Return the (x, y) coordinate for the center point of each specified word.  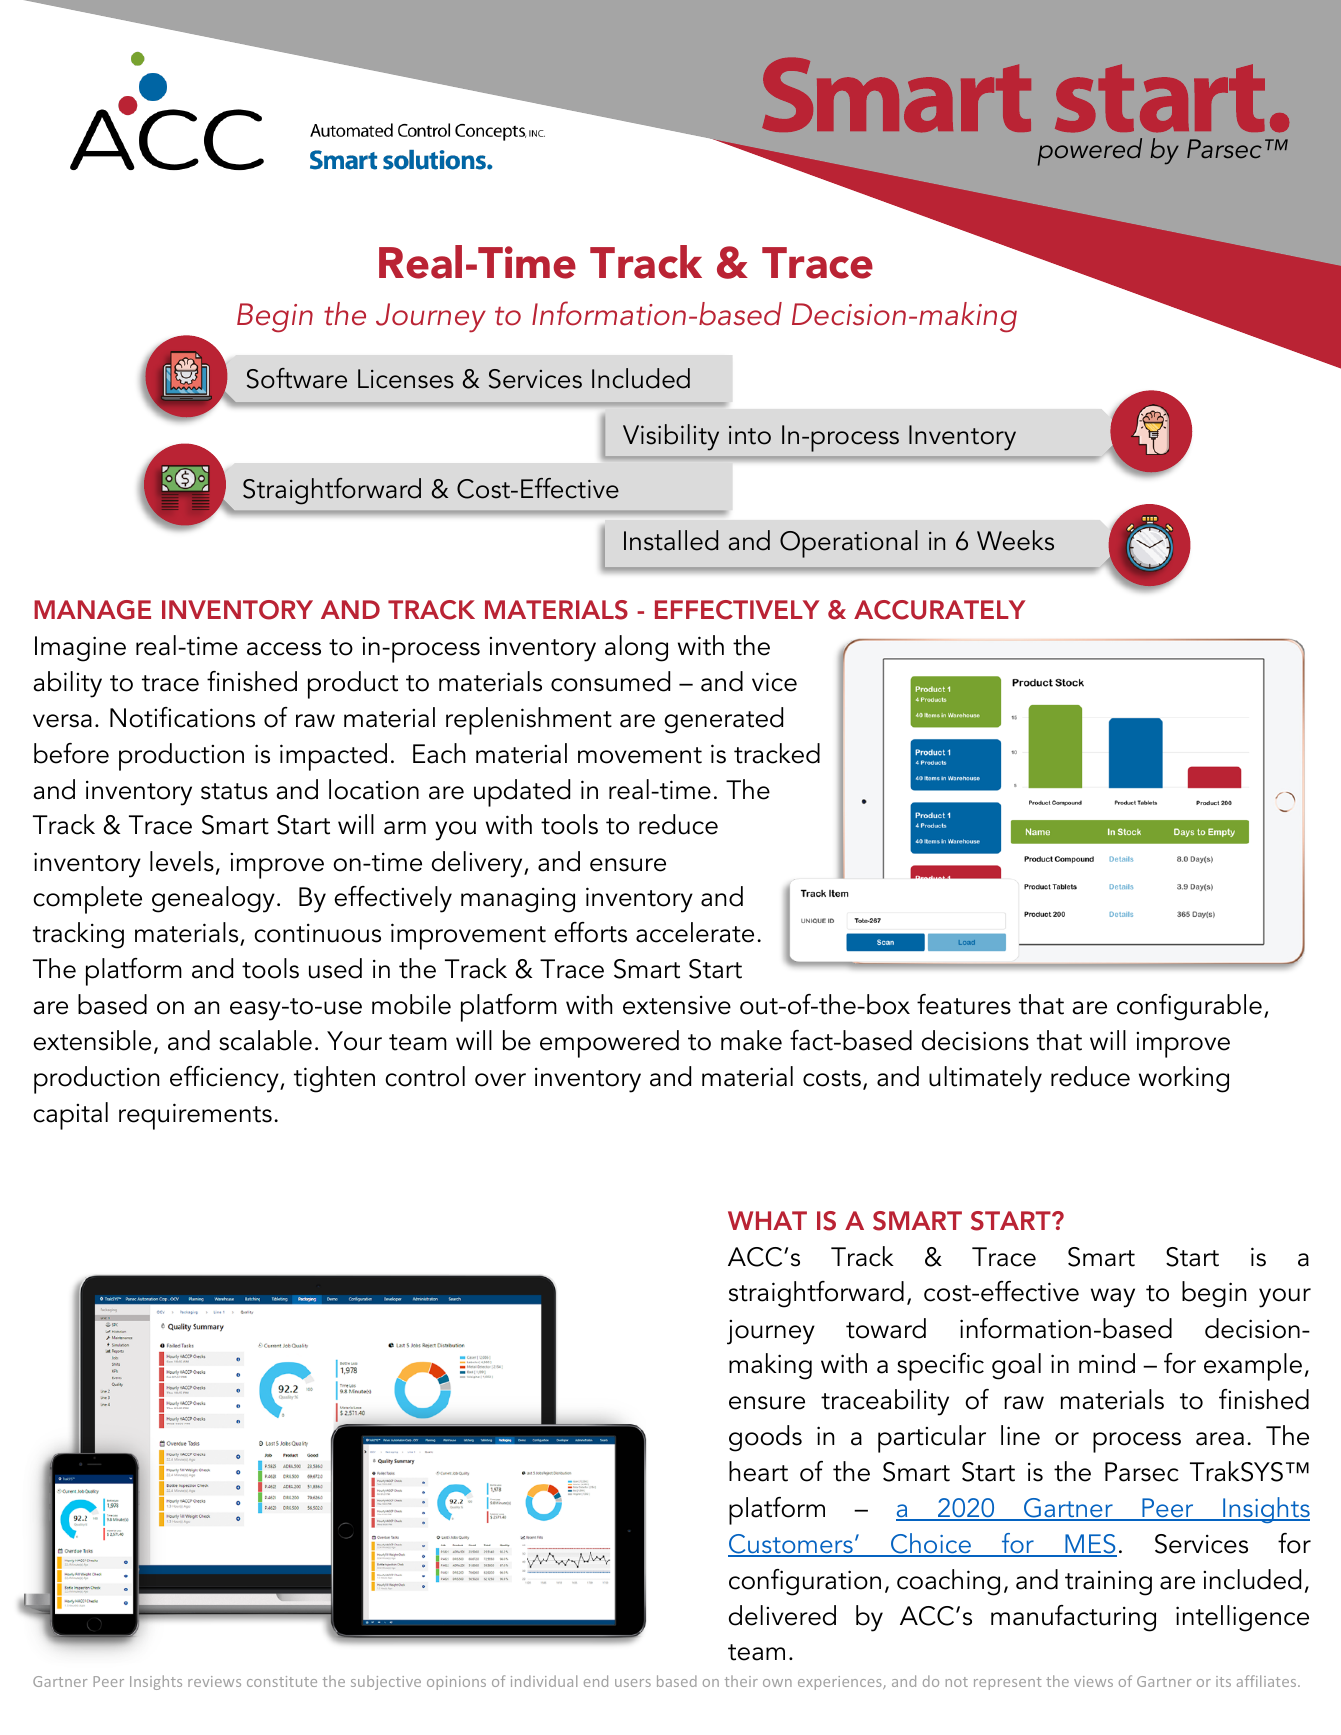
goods (765, 1438)
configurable (1189, 1007)
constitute (282, 1681)
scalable (265, 1040)
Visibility (671, 437)
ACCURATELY (940, 610)
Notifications (182, 717)
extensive (677, 1005)
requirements (195, 1116)
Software (297, 378)
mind (1107, 1363)
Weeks (1015, 540)
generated (723, 720)
